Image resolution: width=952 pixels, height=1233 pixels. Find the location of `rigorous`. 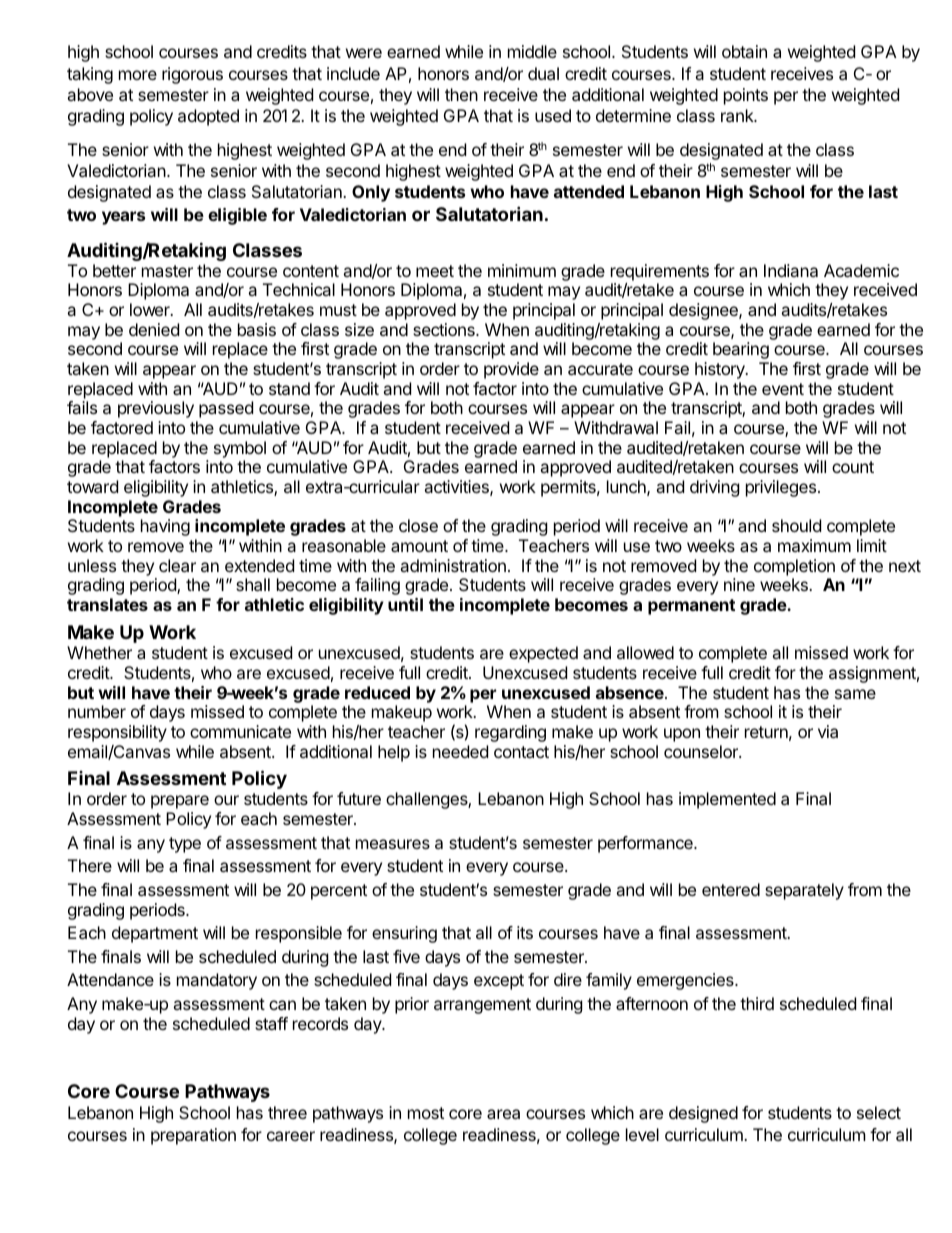

rigorous is located at coordinates (192, 75).
